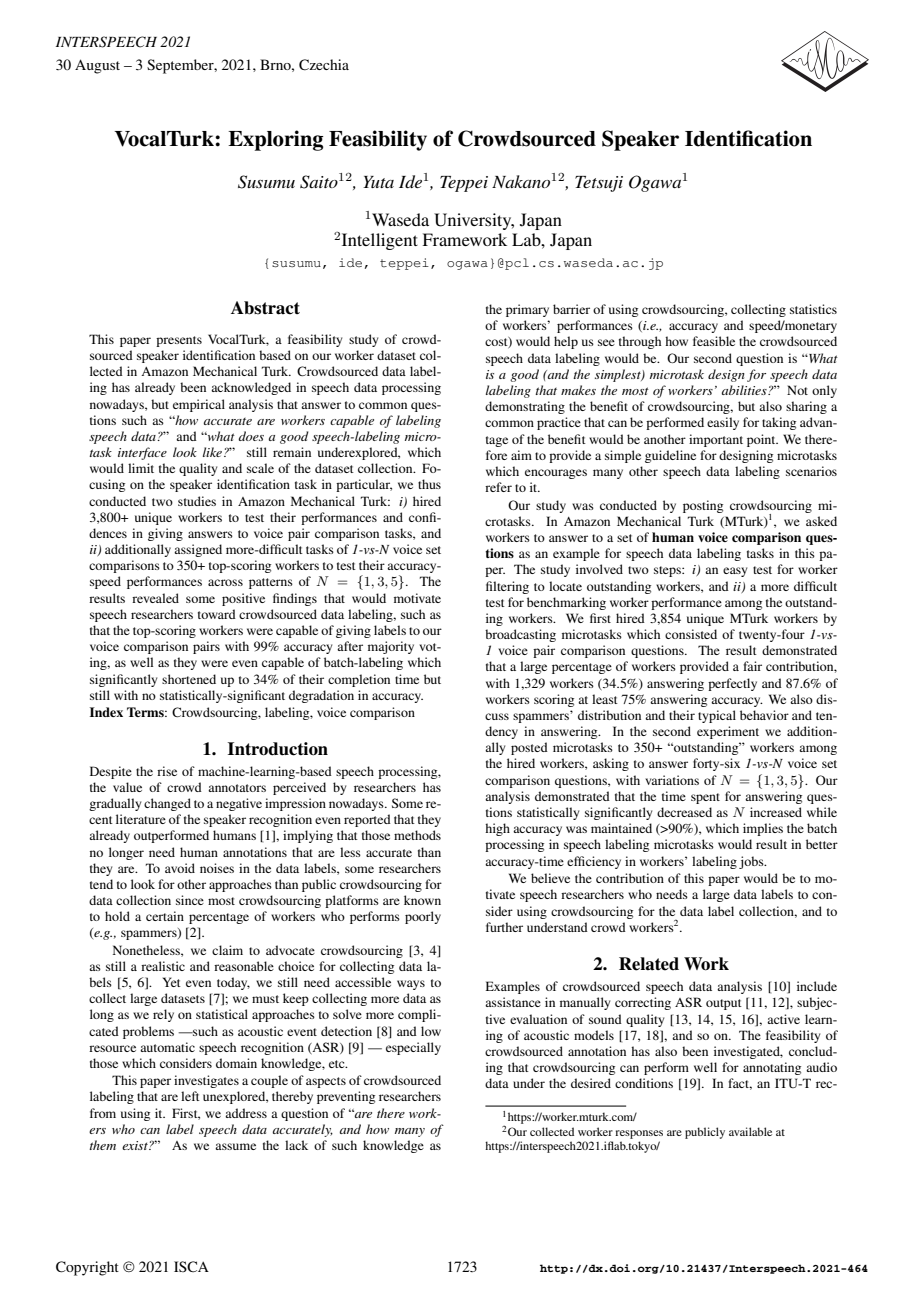 The image size is (924, 1308). What do you see at coordinates (97, 66) in the screenshot?
I see `August` at bounding box center [97, 66].
